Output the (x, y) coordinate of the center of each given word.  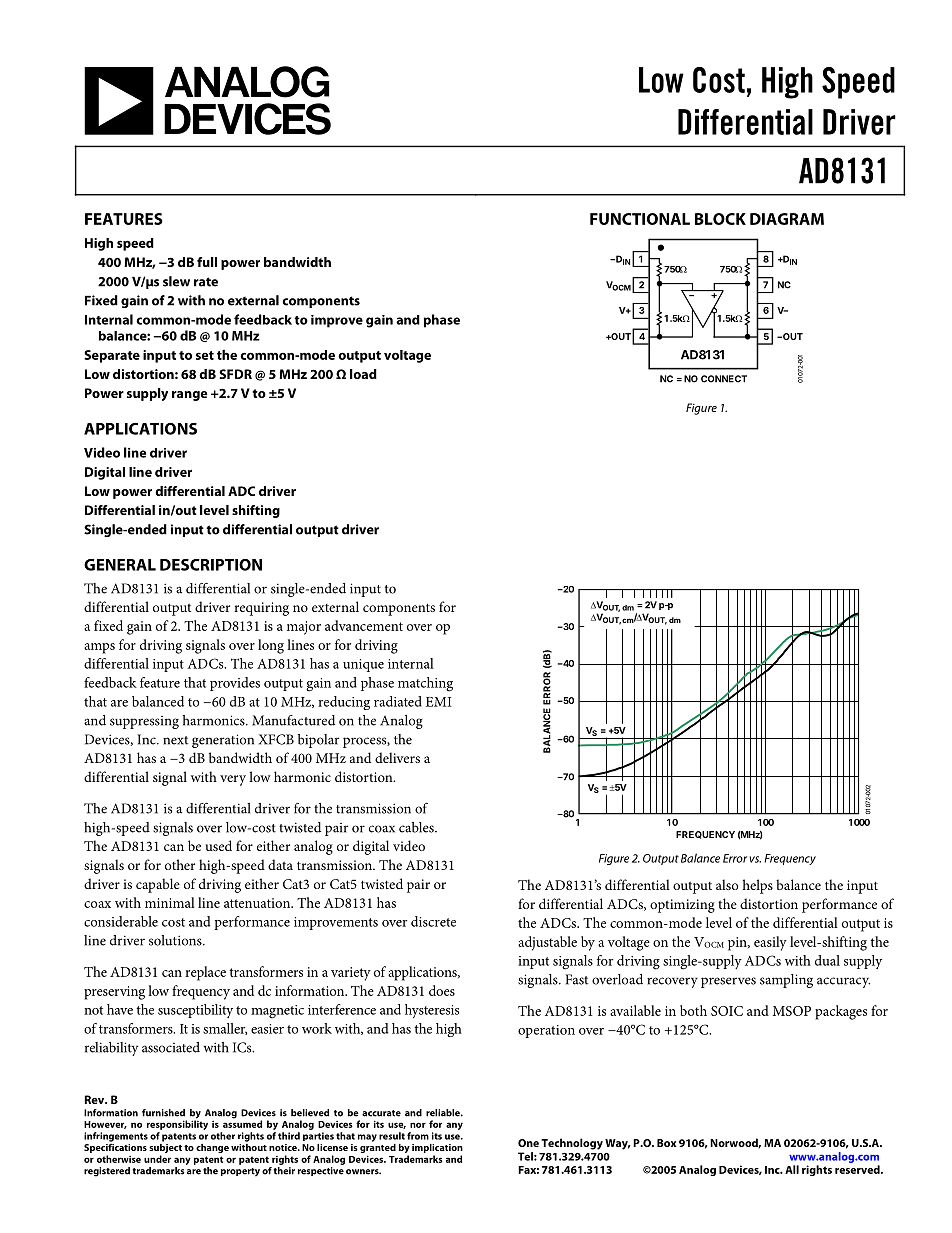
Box (667, 1143)
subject (165, 1148)
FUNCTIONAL (640, 219)
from (418, 1136)
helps (757, 886)
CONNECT (724, 379)
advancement (364, 625)
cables (417, 827)
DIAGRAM (787, 219)
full (207, 262)
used (219, 845)
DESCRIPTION (211, 565)
